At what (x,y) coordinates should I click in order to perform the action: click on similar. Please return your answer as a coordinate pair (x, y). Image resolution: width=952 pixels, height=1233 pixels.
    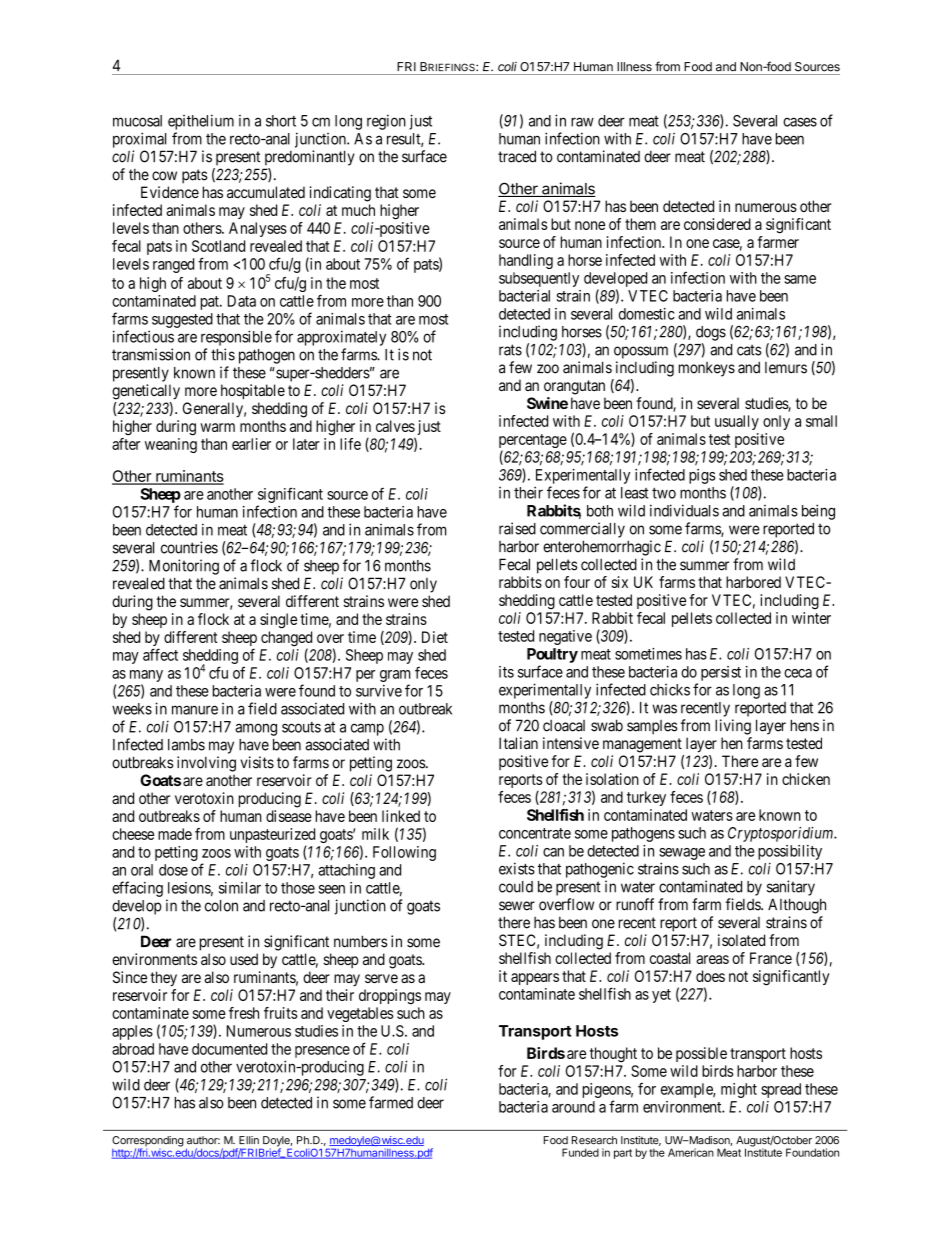
    Looking at the image, I should click on (240, 888).
